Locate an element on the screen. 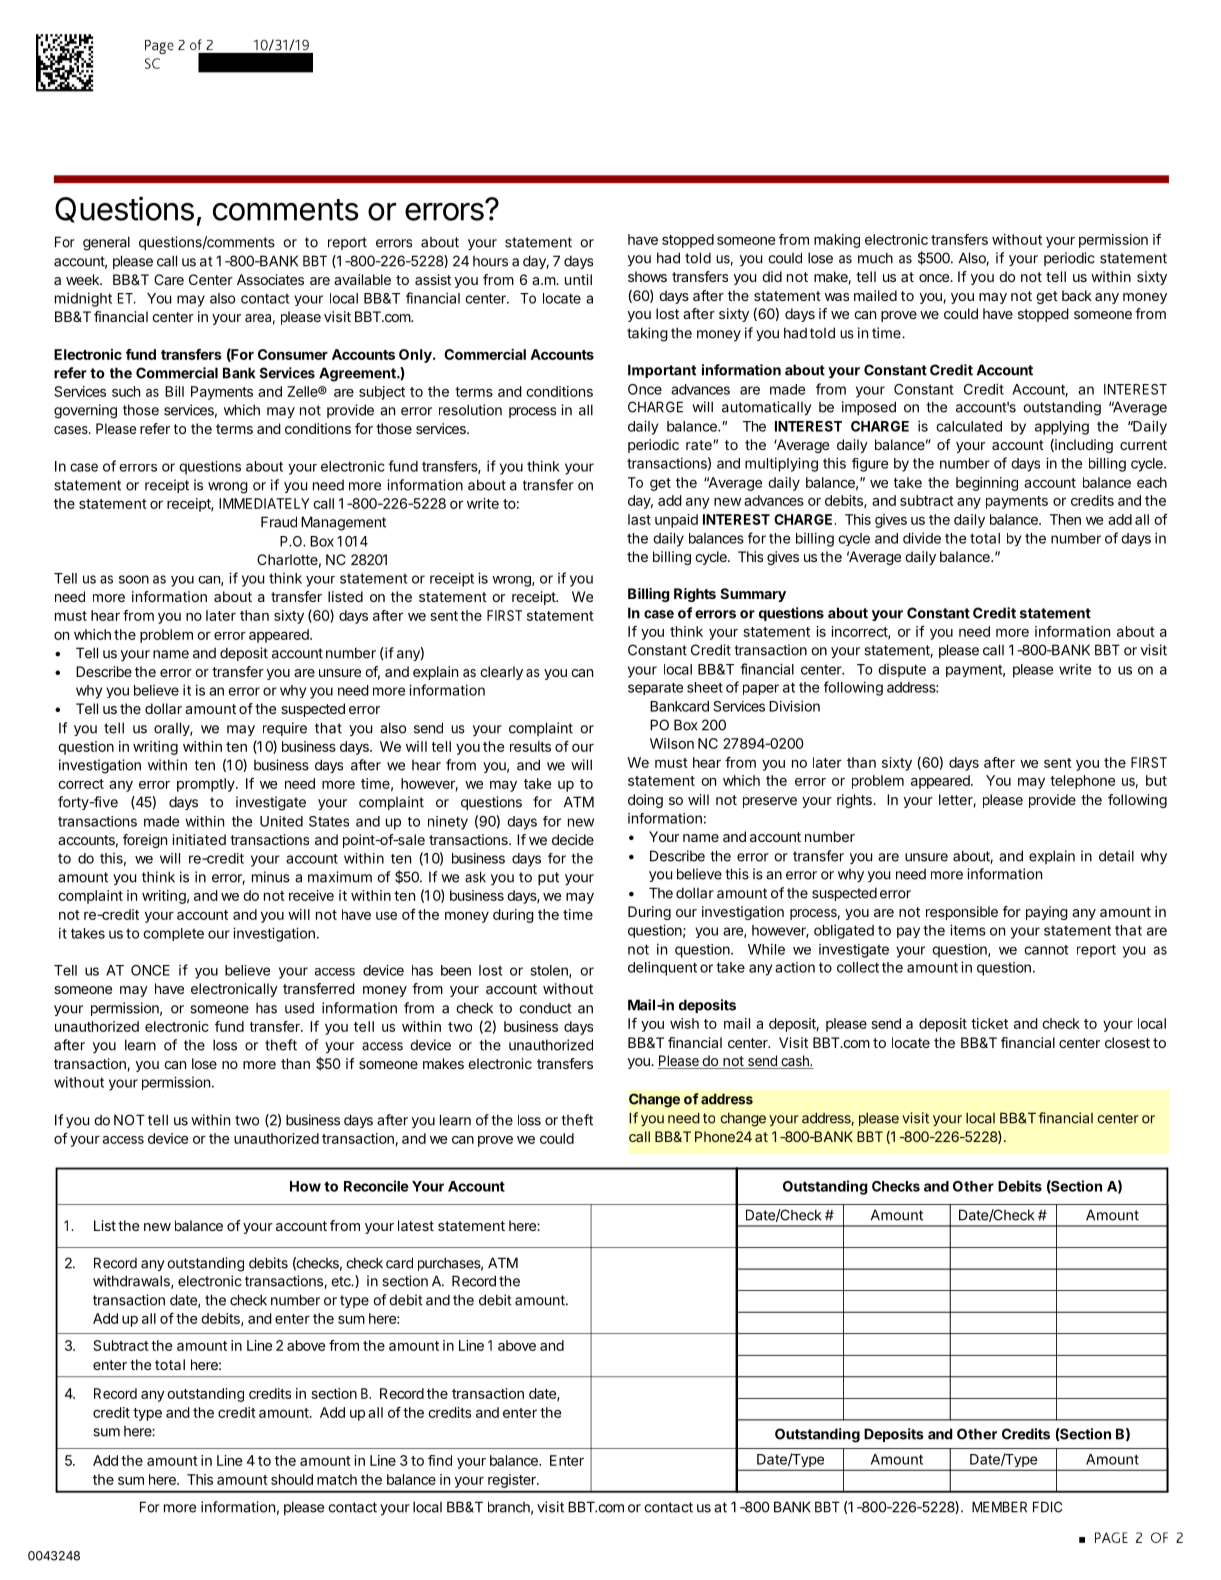 Image resolution: width=1221 pixels, height=1580 pixels. wish is located at coordinates (684, 1023).
